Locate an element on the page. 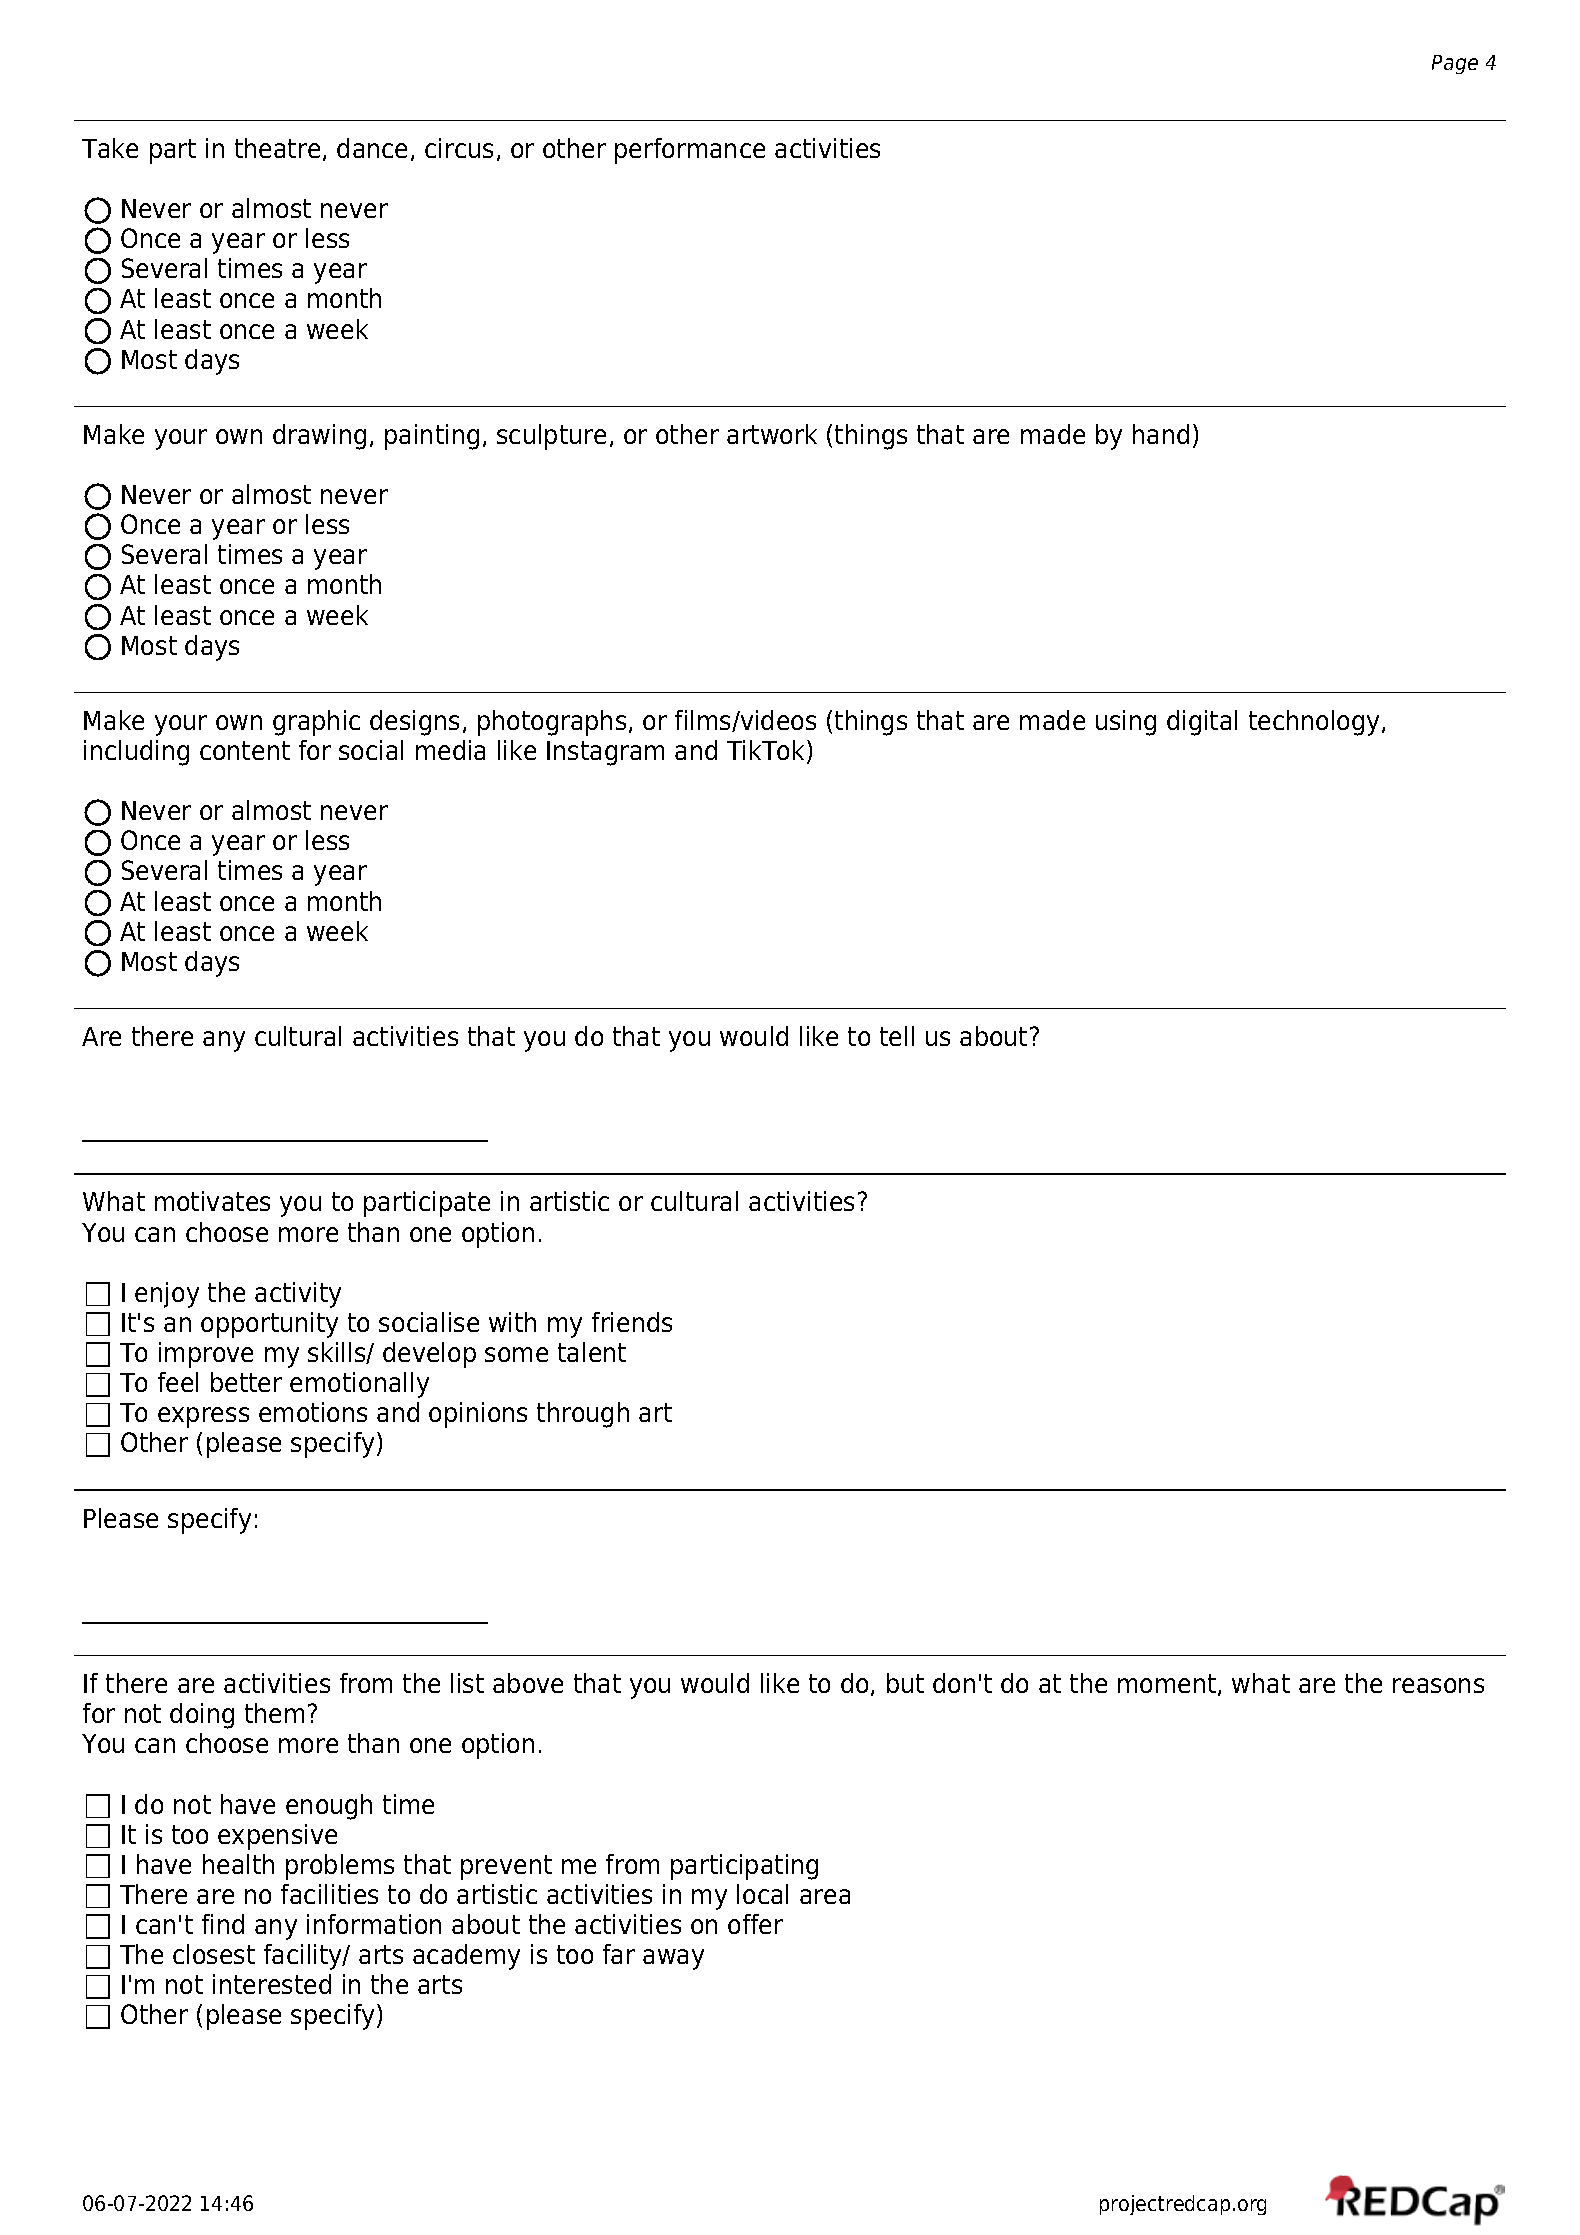  graphic is located at coordinates (316, 723).
